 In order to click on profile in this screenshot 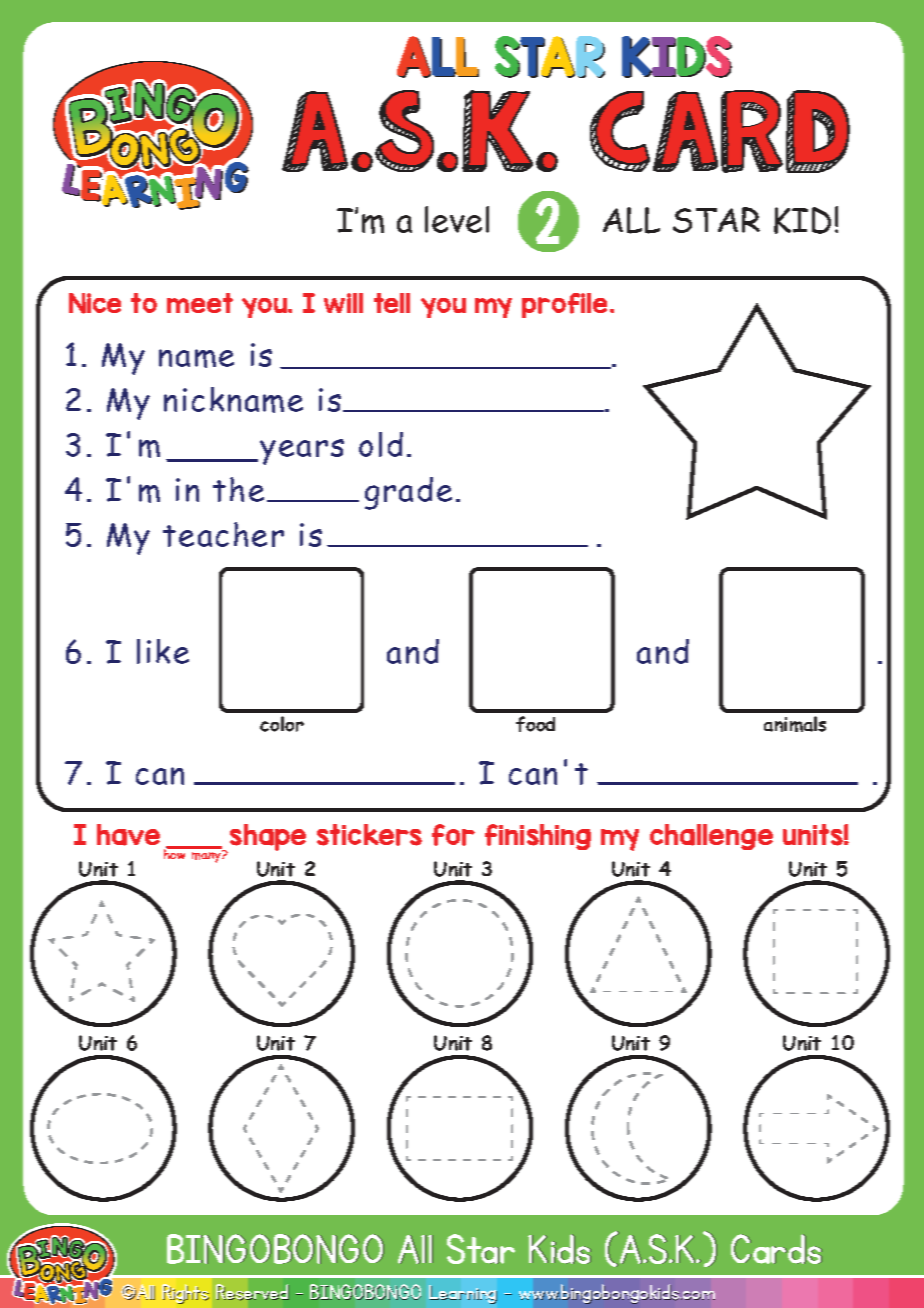, I will do `click(566, 305)`.
